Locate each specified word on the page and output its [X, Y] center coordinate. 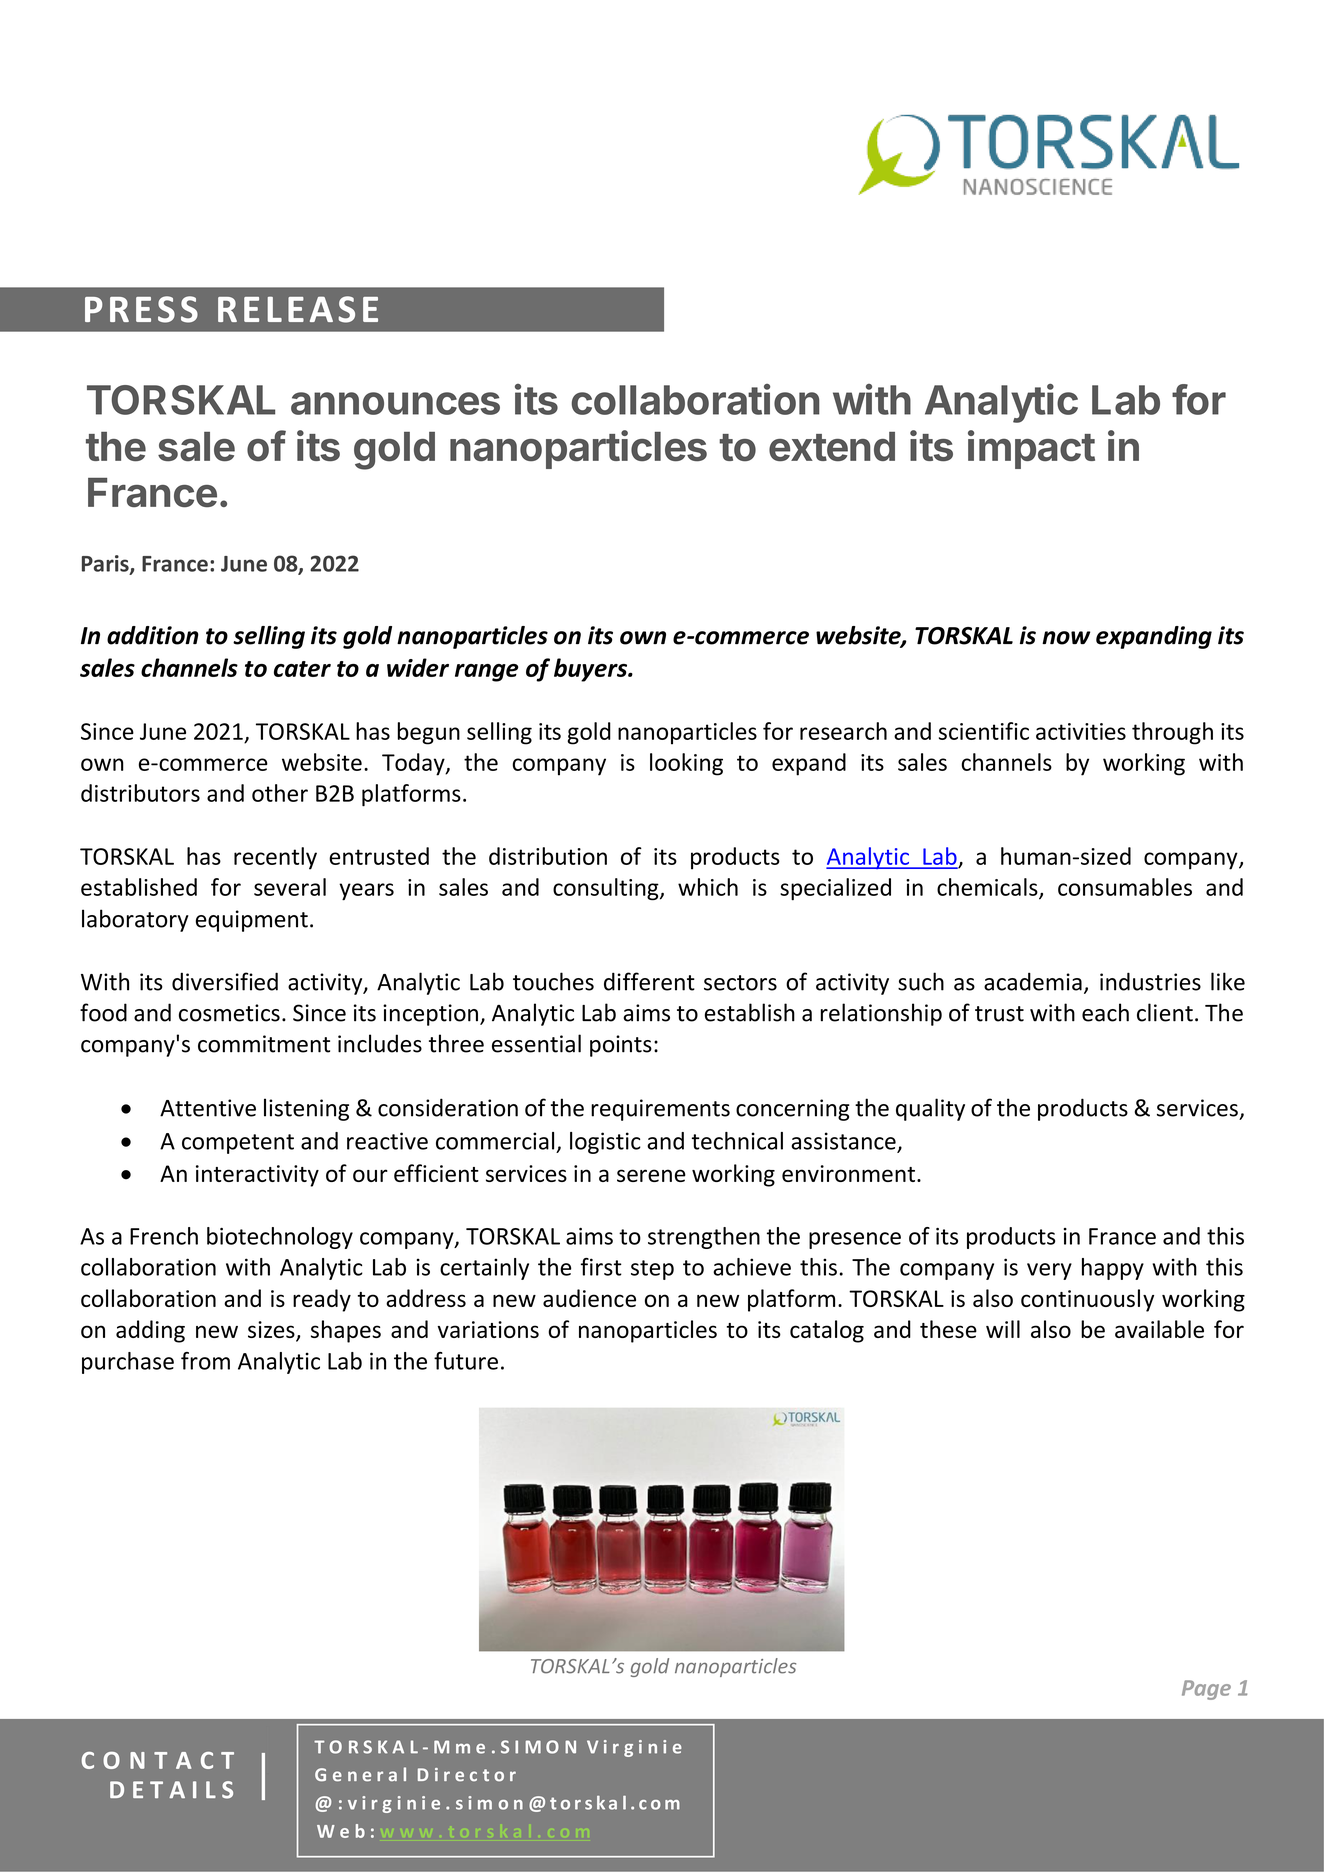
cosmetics [229, 1013]
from [205, 1361]
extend [832, 447]
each [1105, 1012]
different [649, 981]
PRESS [141, 309]
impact [1031, 449]
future [466, 1361]
